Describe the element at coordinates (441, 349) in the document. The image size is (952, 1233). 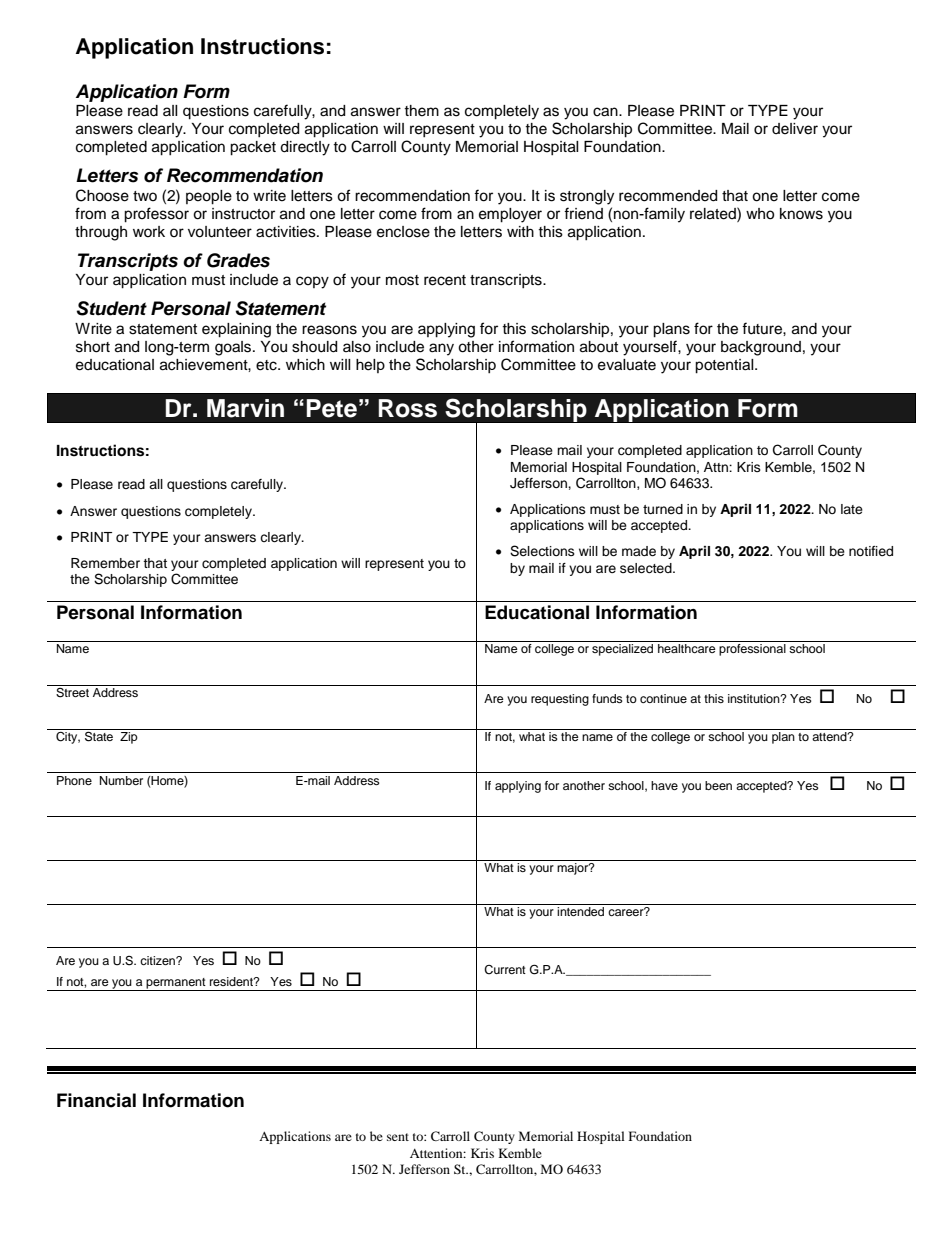
I see `any` at that location.
